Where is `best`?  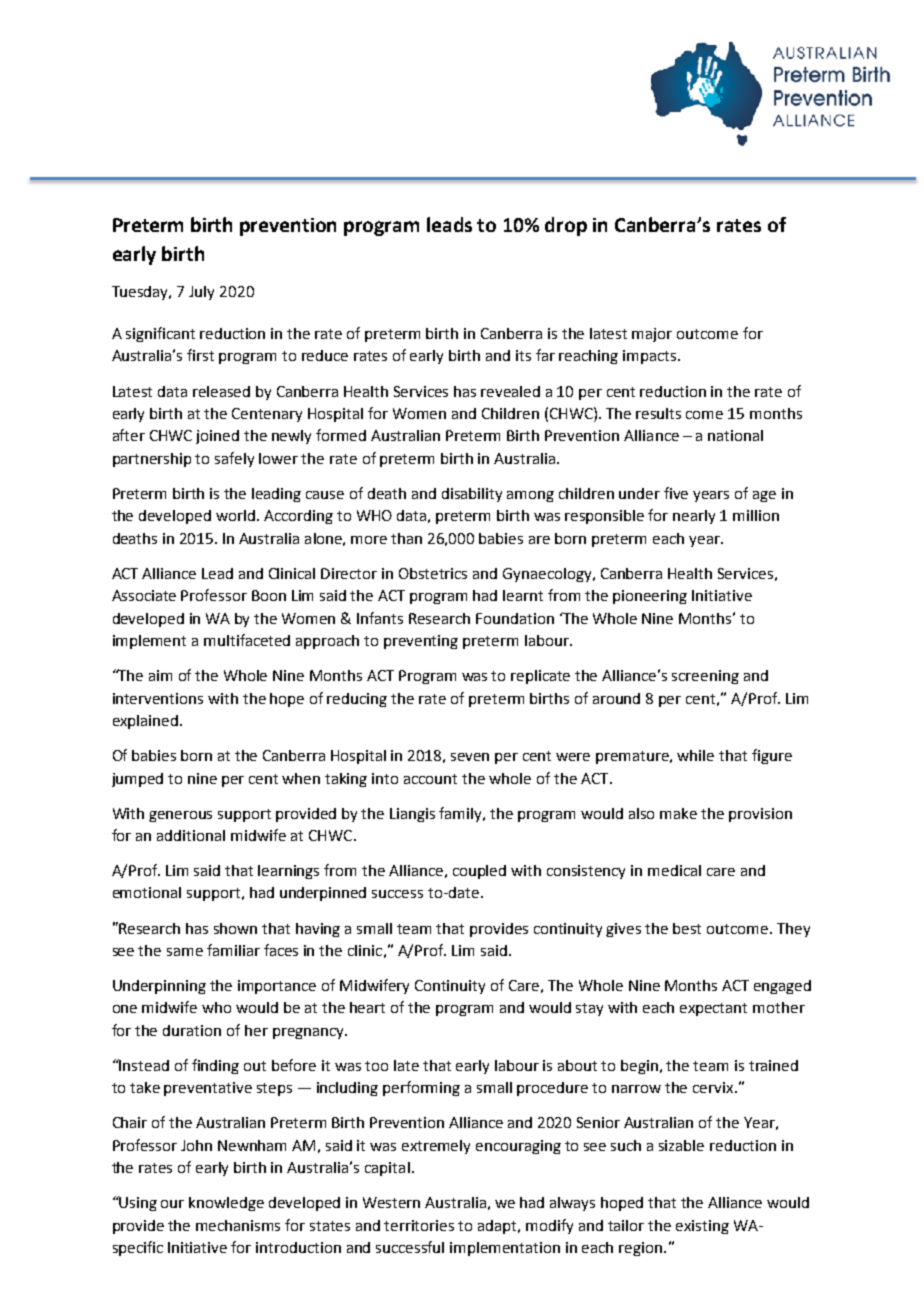 best is located at coordinates (687, 928).
